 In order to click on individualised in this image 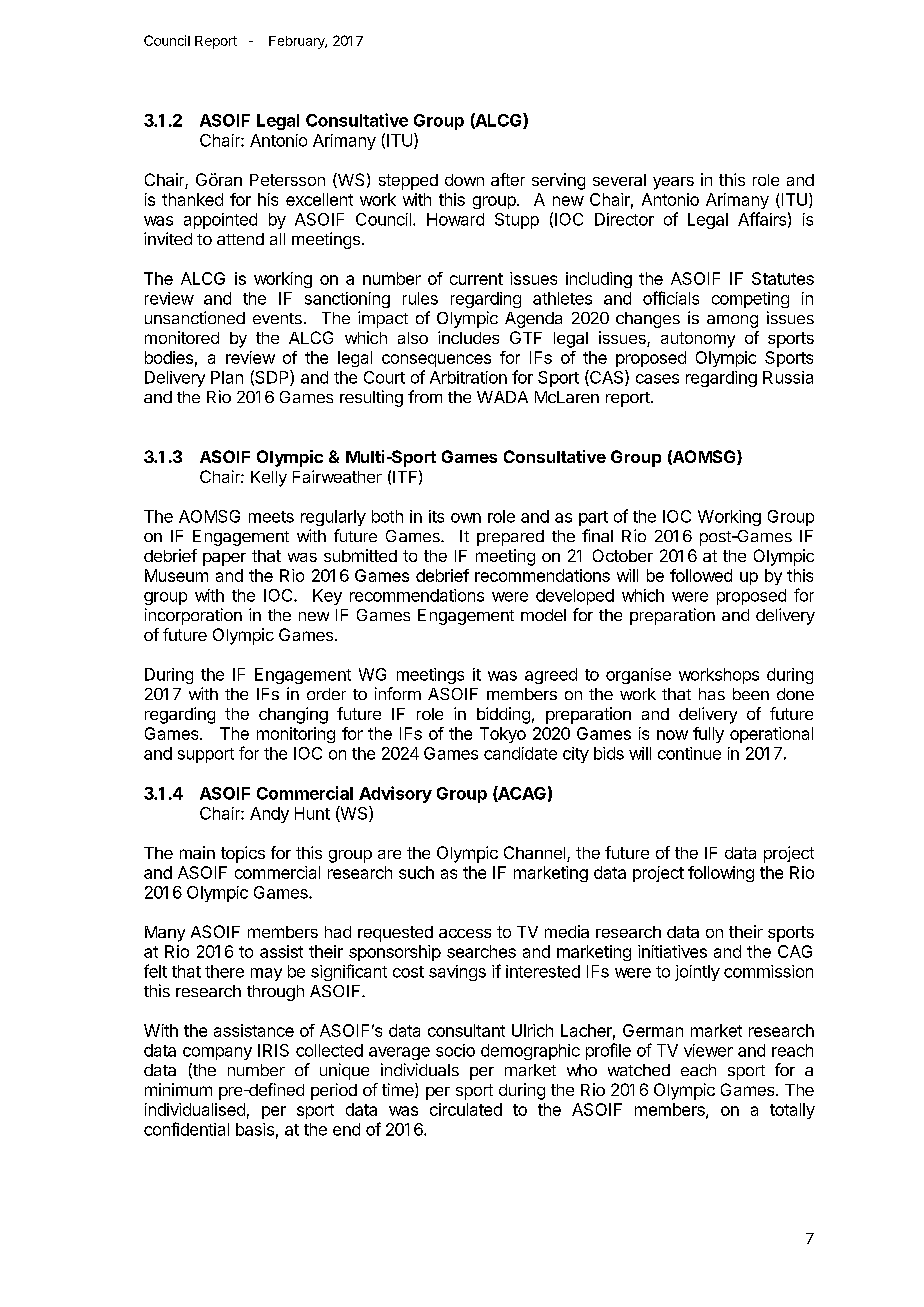, I will do `click(195, 1109)`.
